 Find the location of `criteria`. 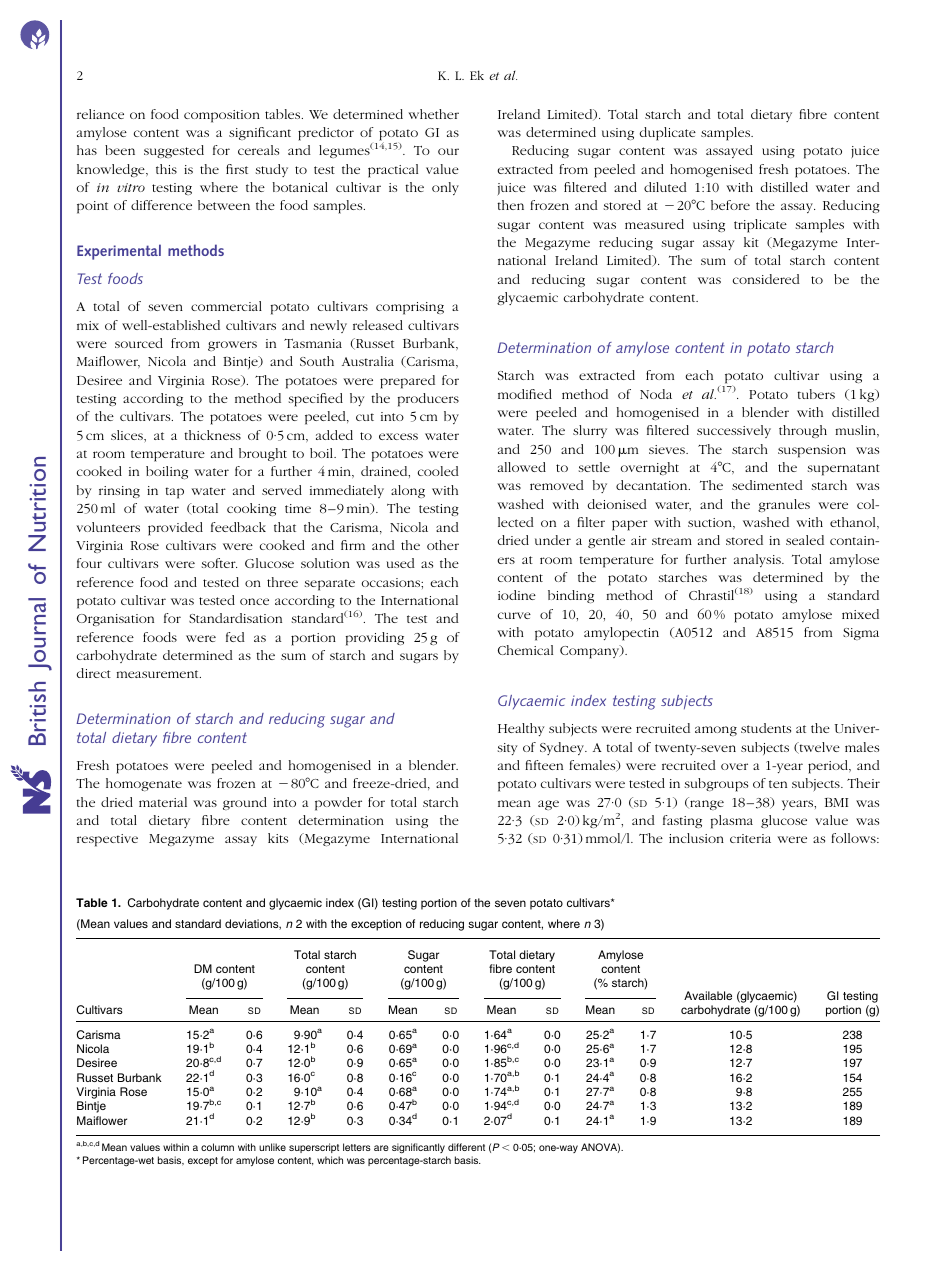

criteria is located at coordinates (750, 838).
